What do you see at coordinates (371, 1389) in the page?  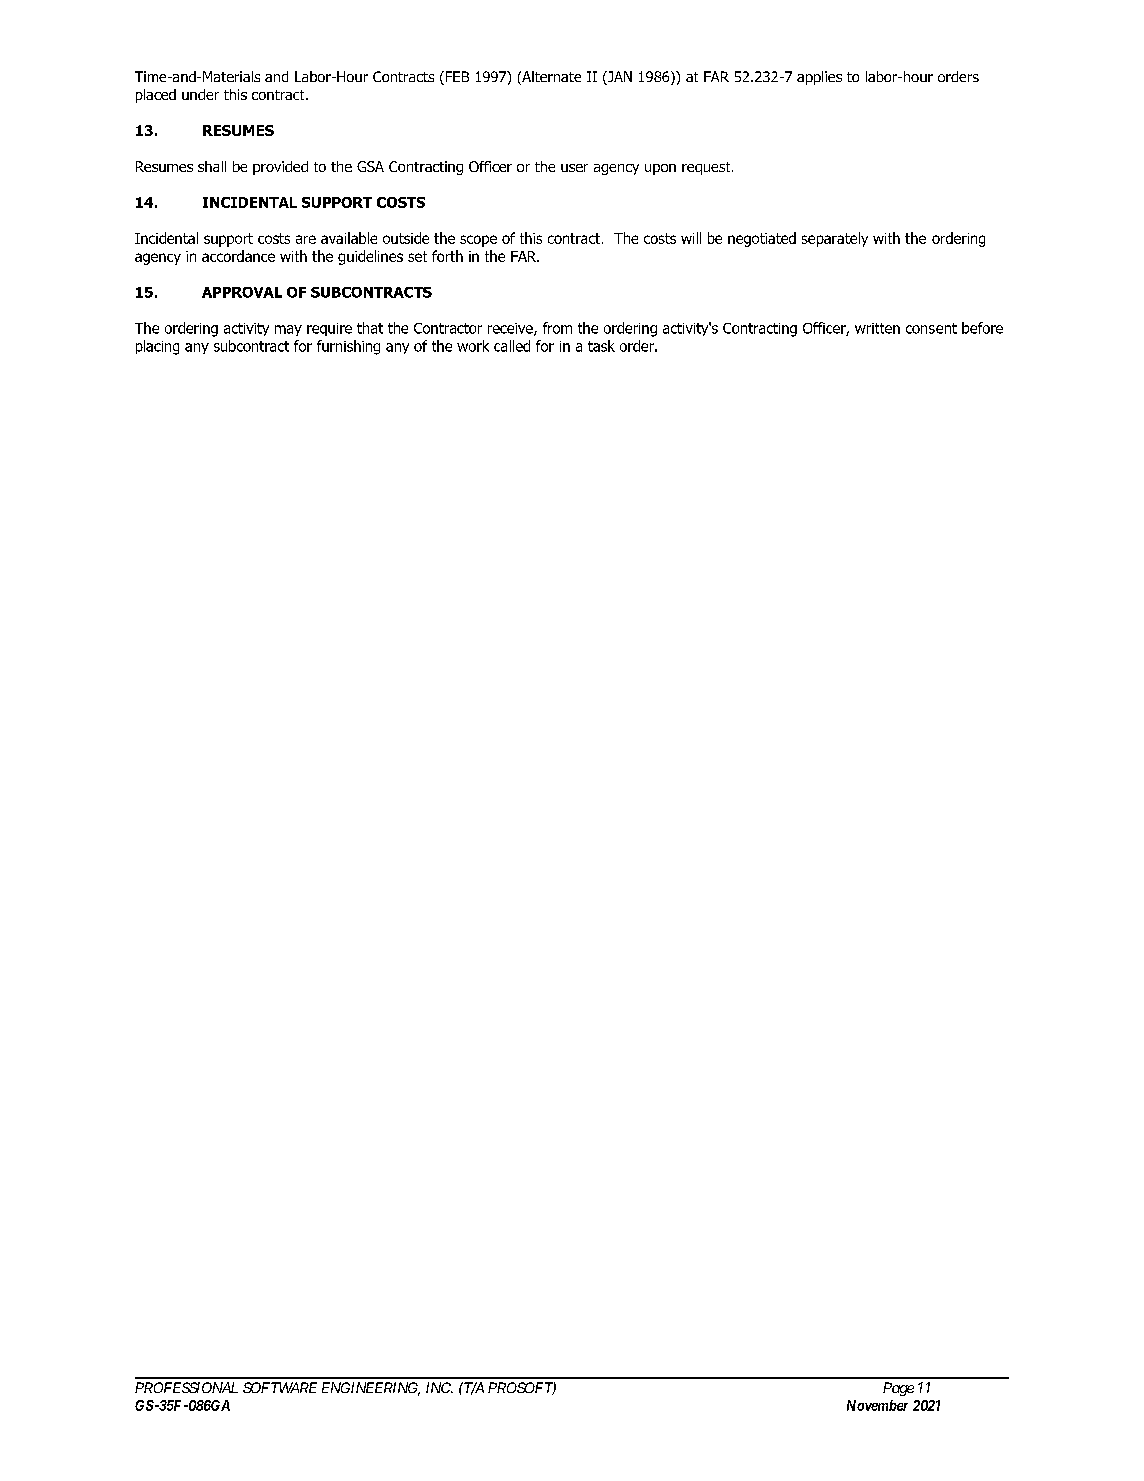 I see `ENGINEERING` at bounding box center [371, 1389].
